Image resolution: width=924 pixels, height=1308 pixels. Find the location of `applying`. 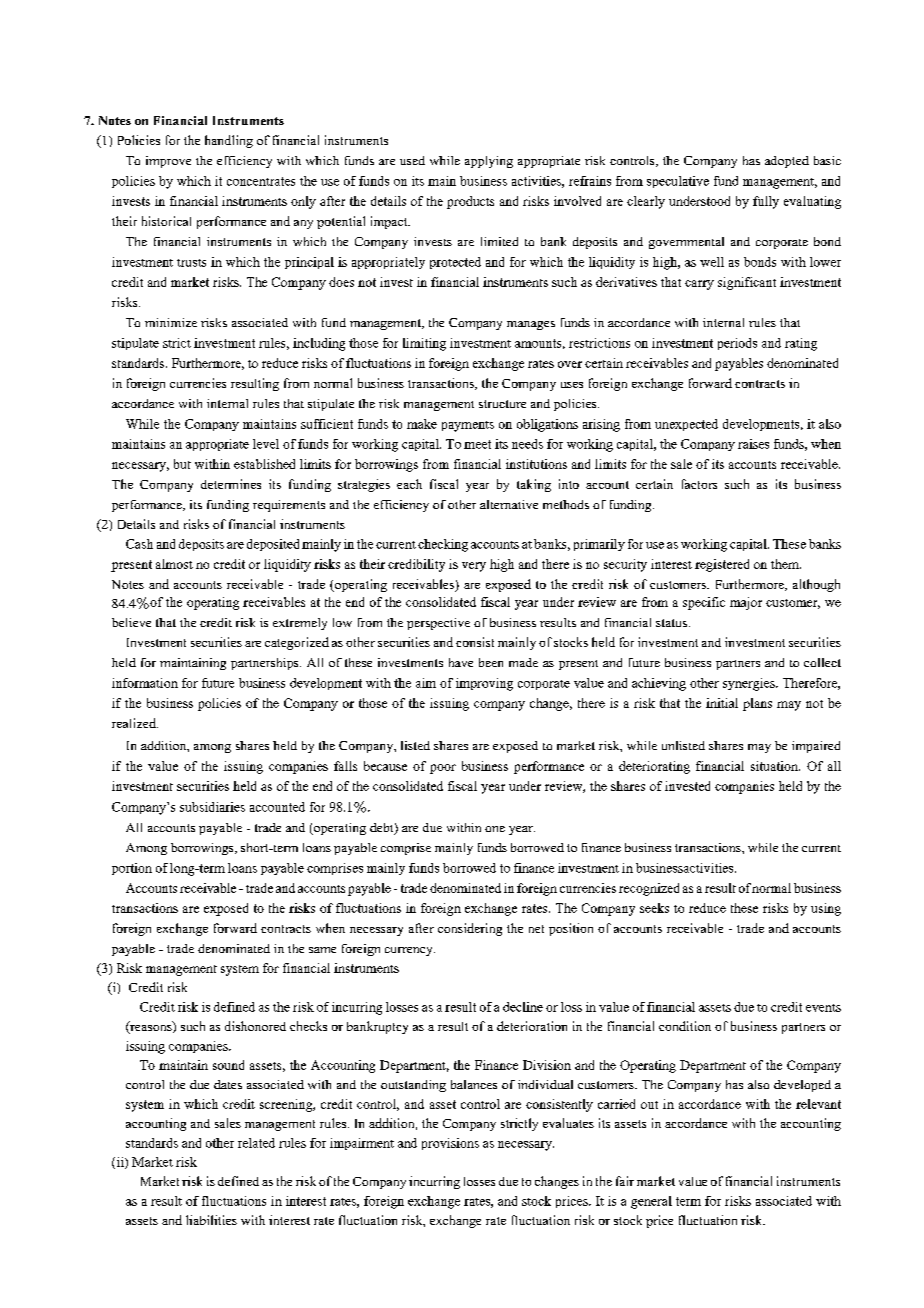

applying is located at coordinates (489, 162).
